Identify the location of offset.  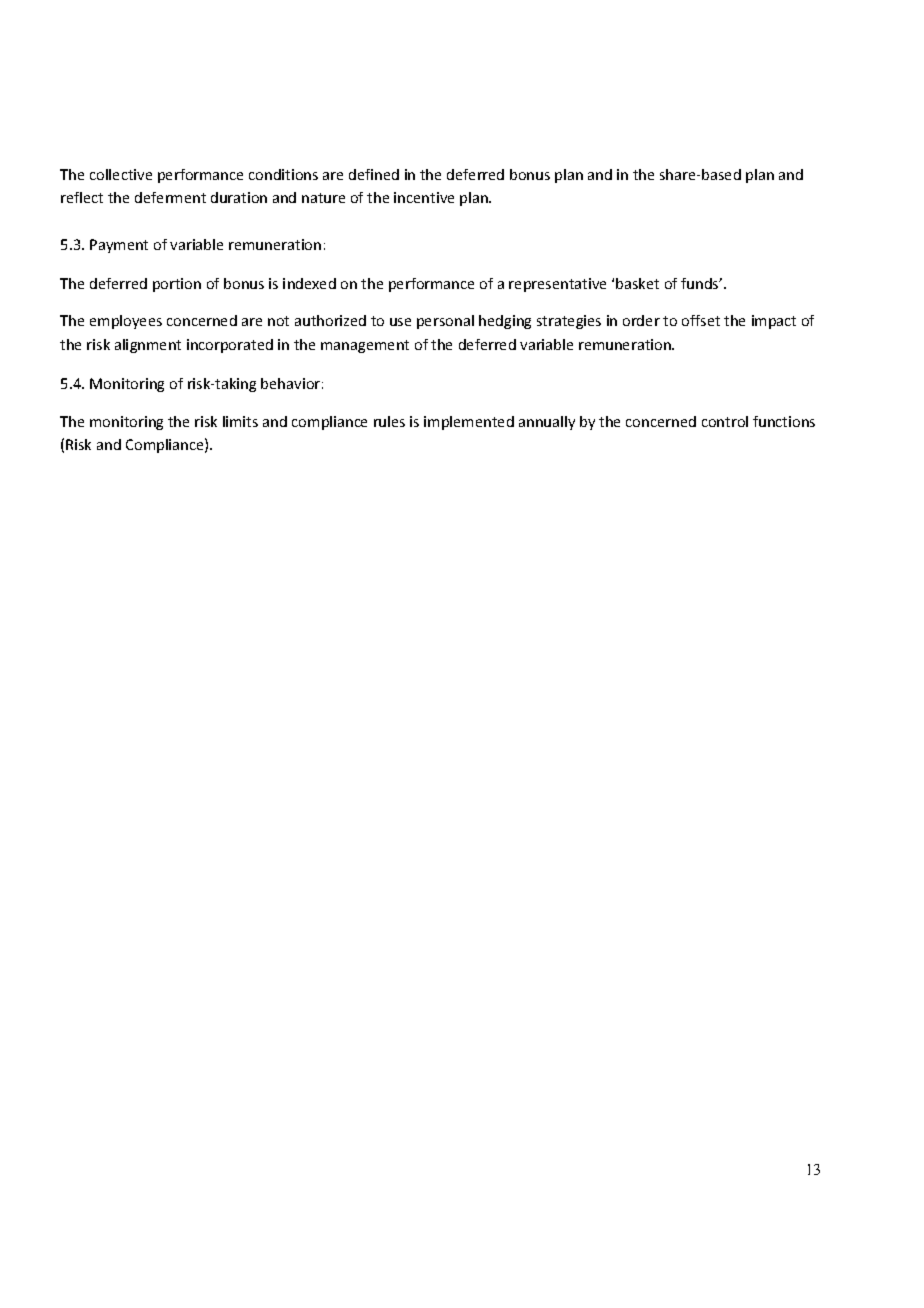
(701, 320).
